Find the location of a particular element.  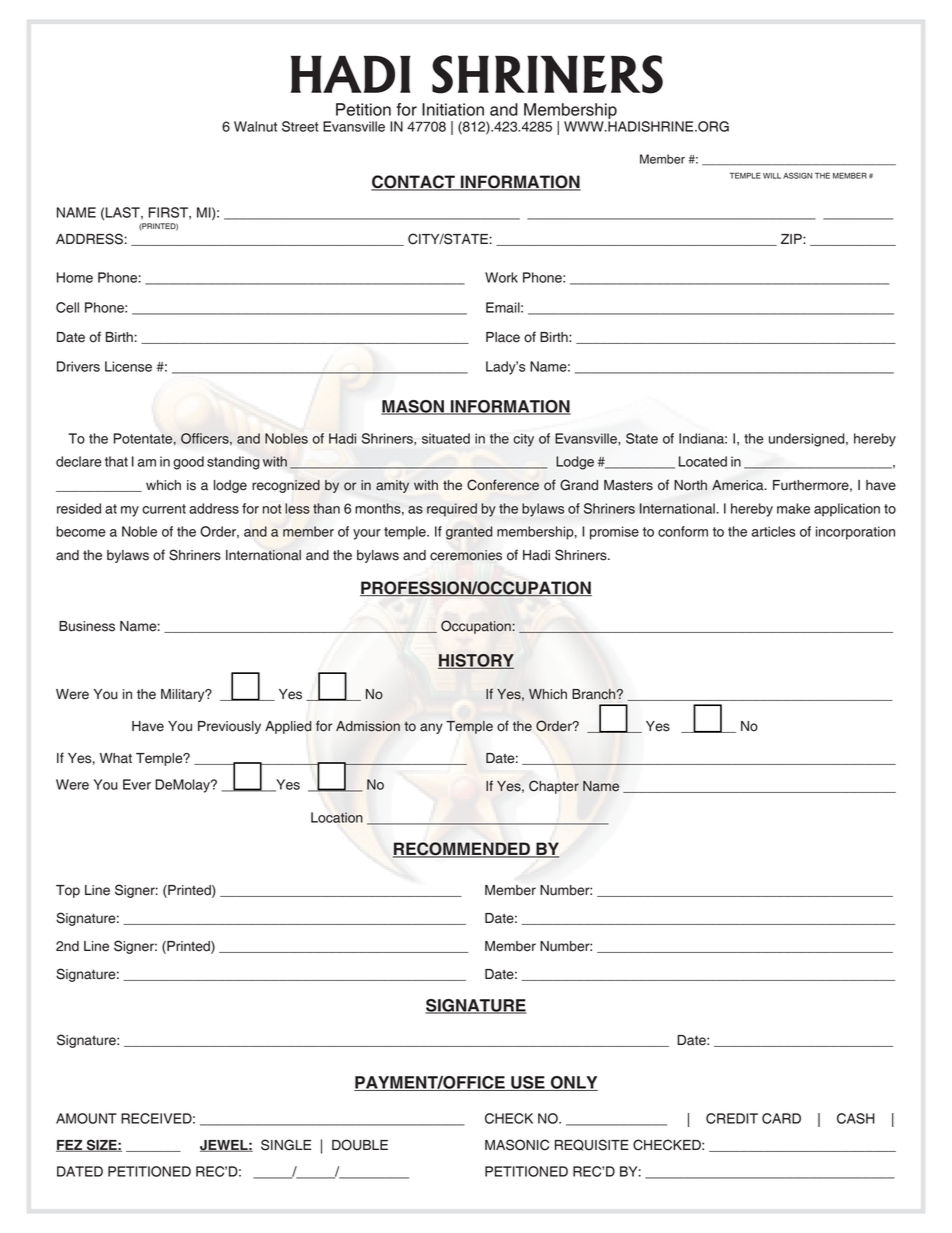

HISTORY is located at coordinates (476, 661).
